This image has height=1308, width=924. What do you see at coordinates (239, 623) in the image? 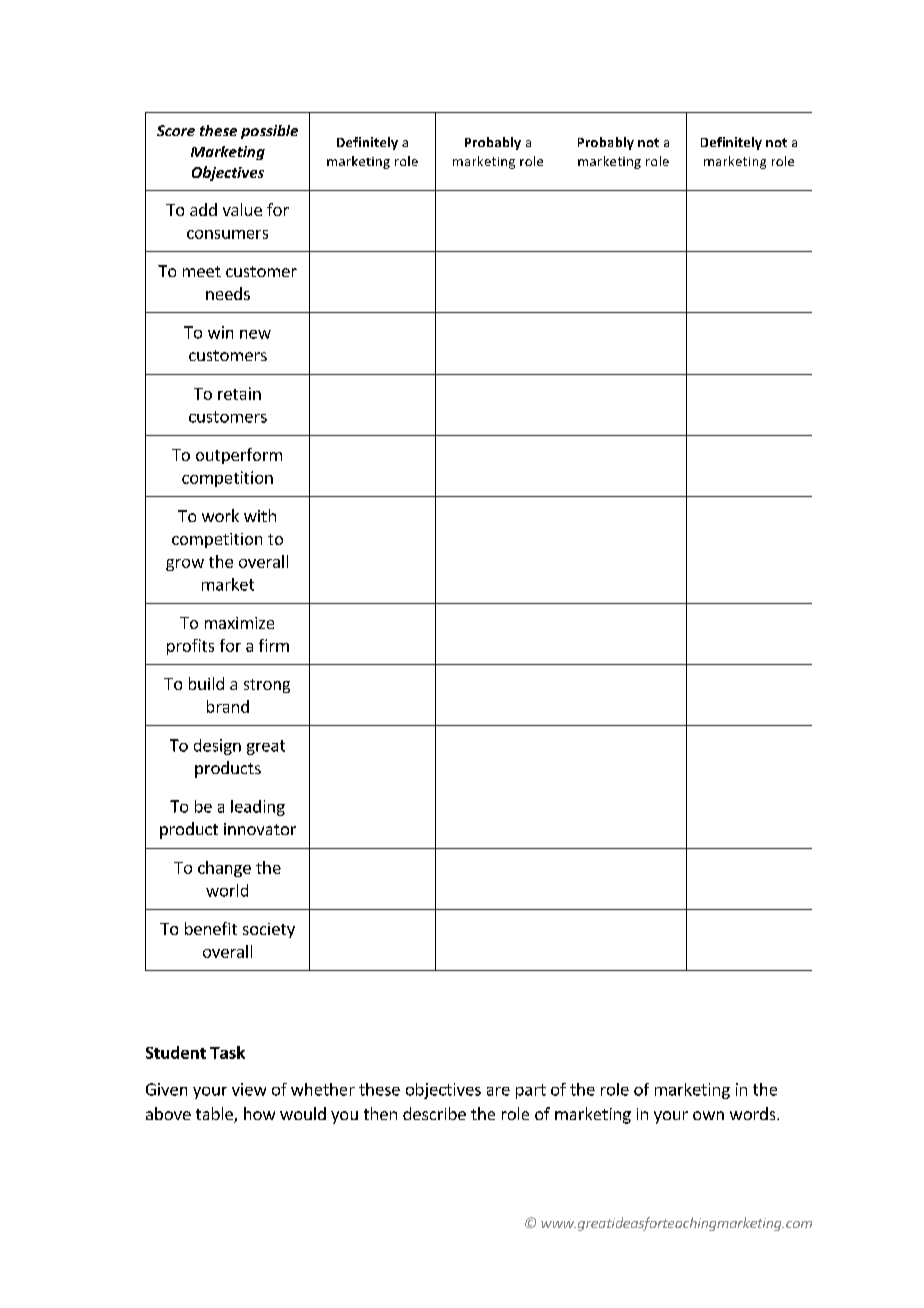
I see `maximize` at bounding box center [239, 623].
